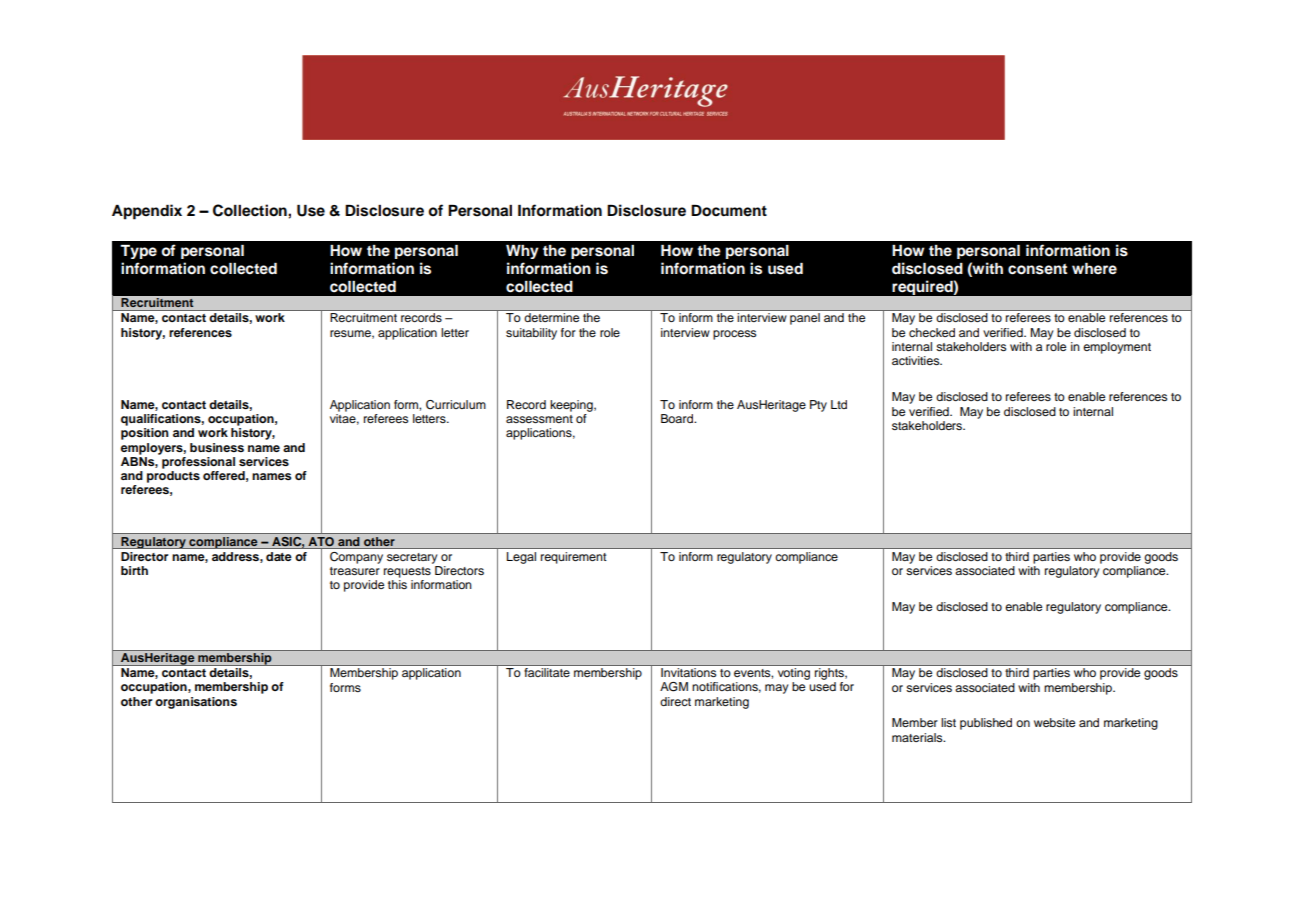 The width and height of the screenshot is (1307, 924). Describe the element at coordinates (688, 672) in the screenshot. I see `Invitations` at that location.
